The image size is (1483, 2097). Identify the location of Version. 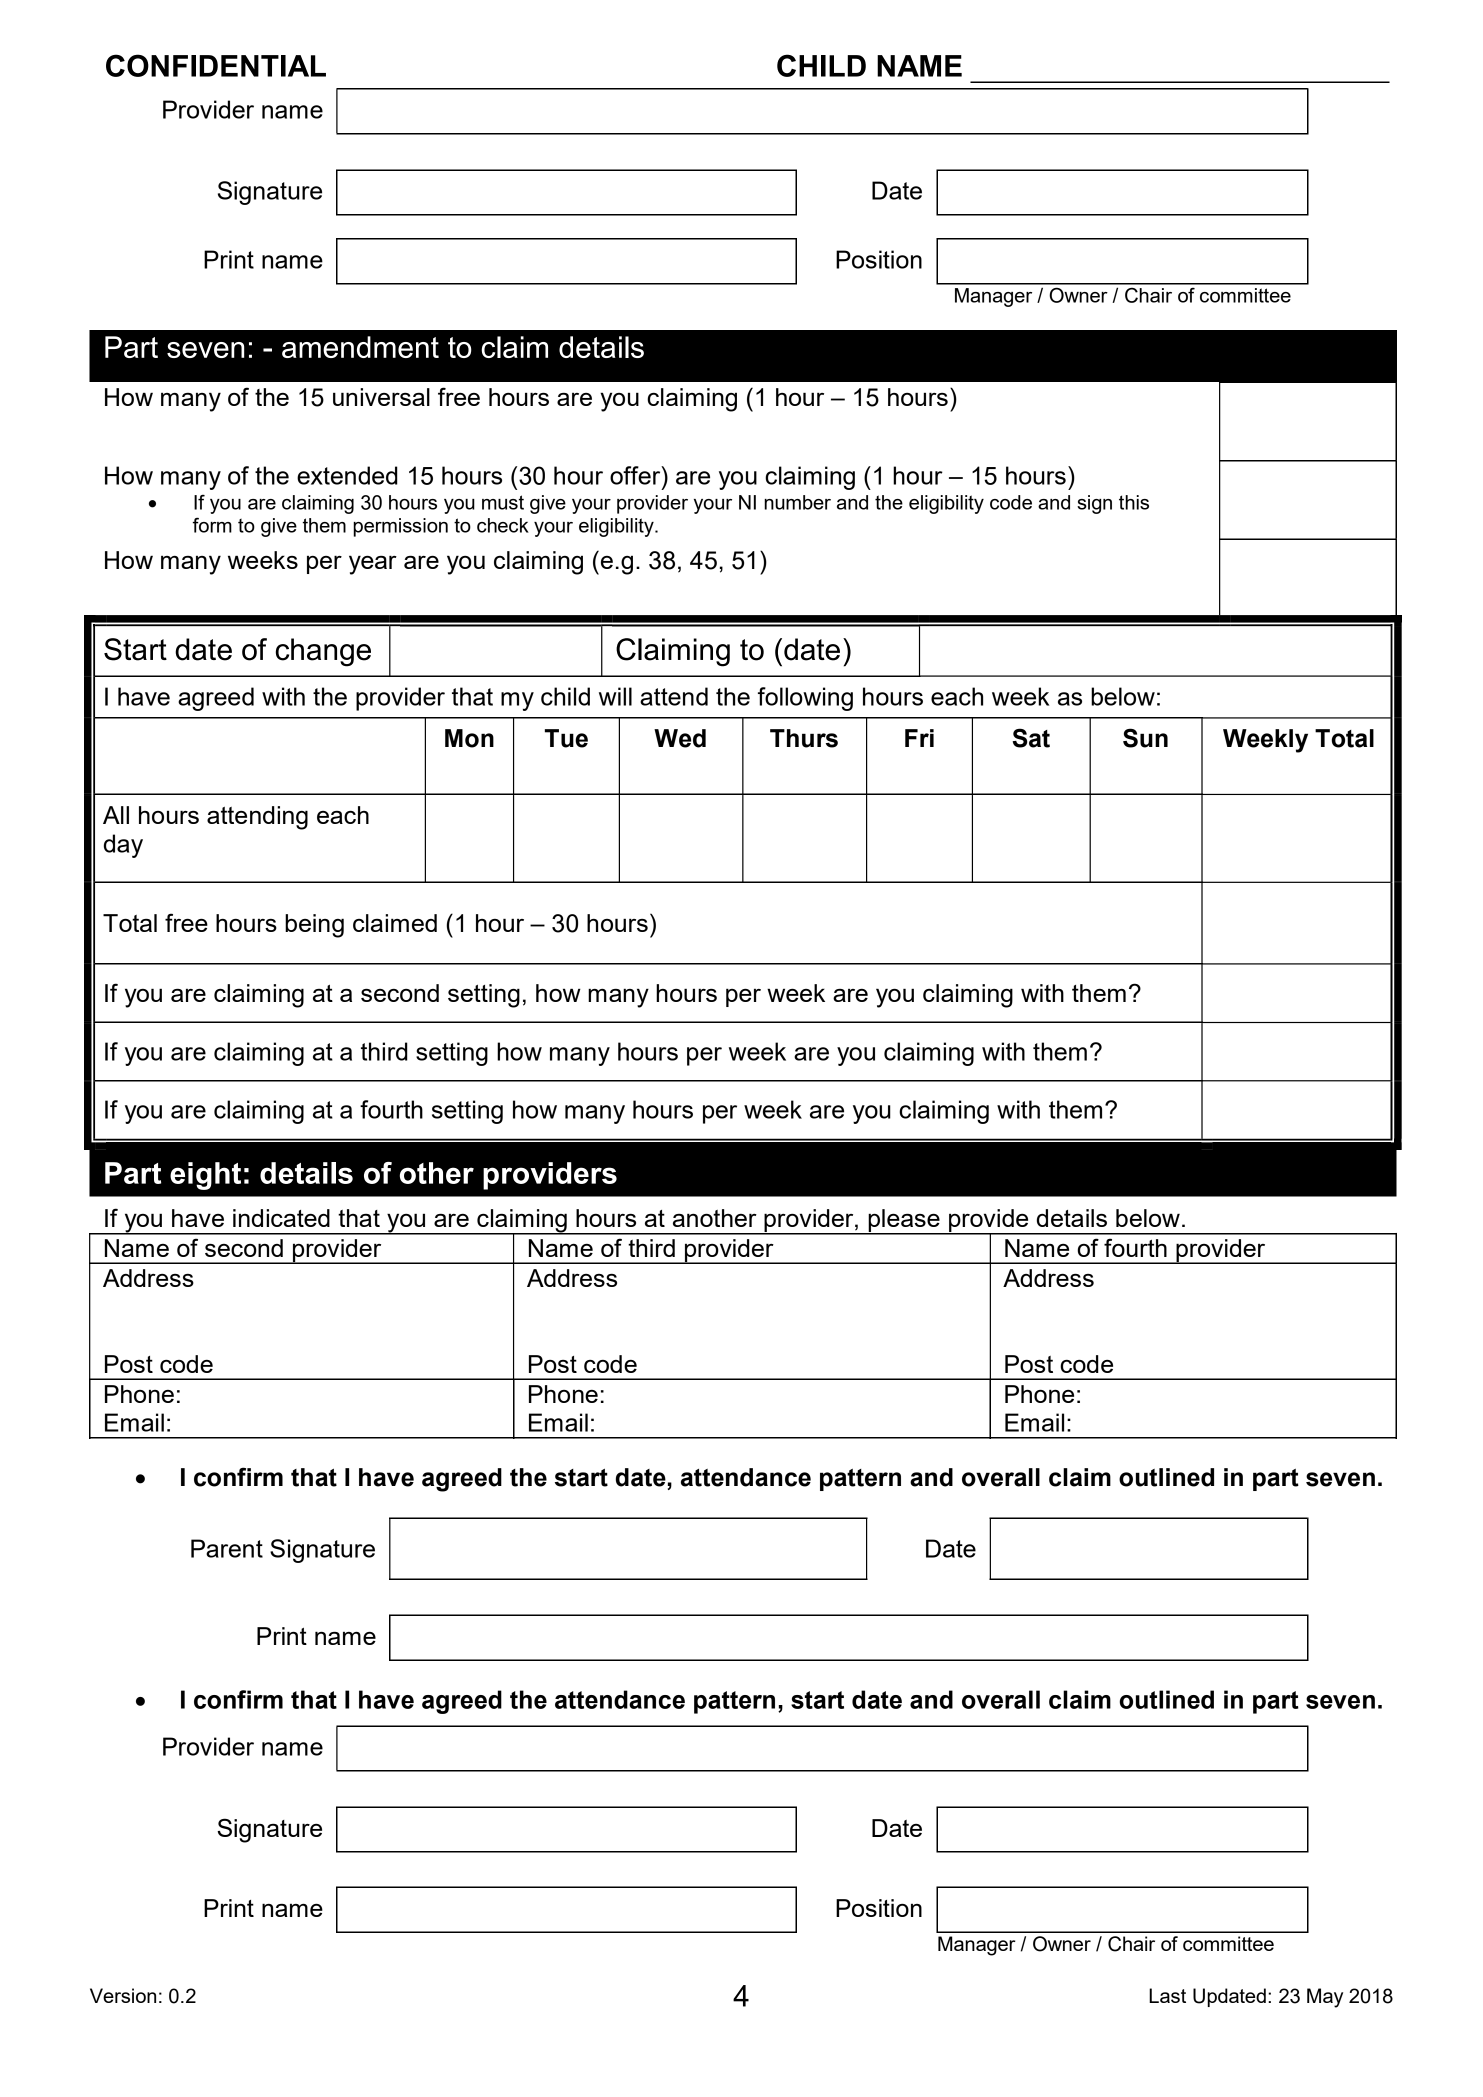
(123, 1995).
